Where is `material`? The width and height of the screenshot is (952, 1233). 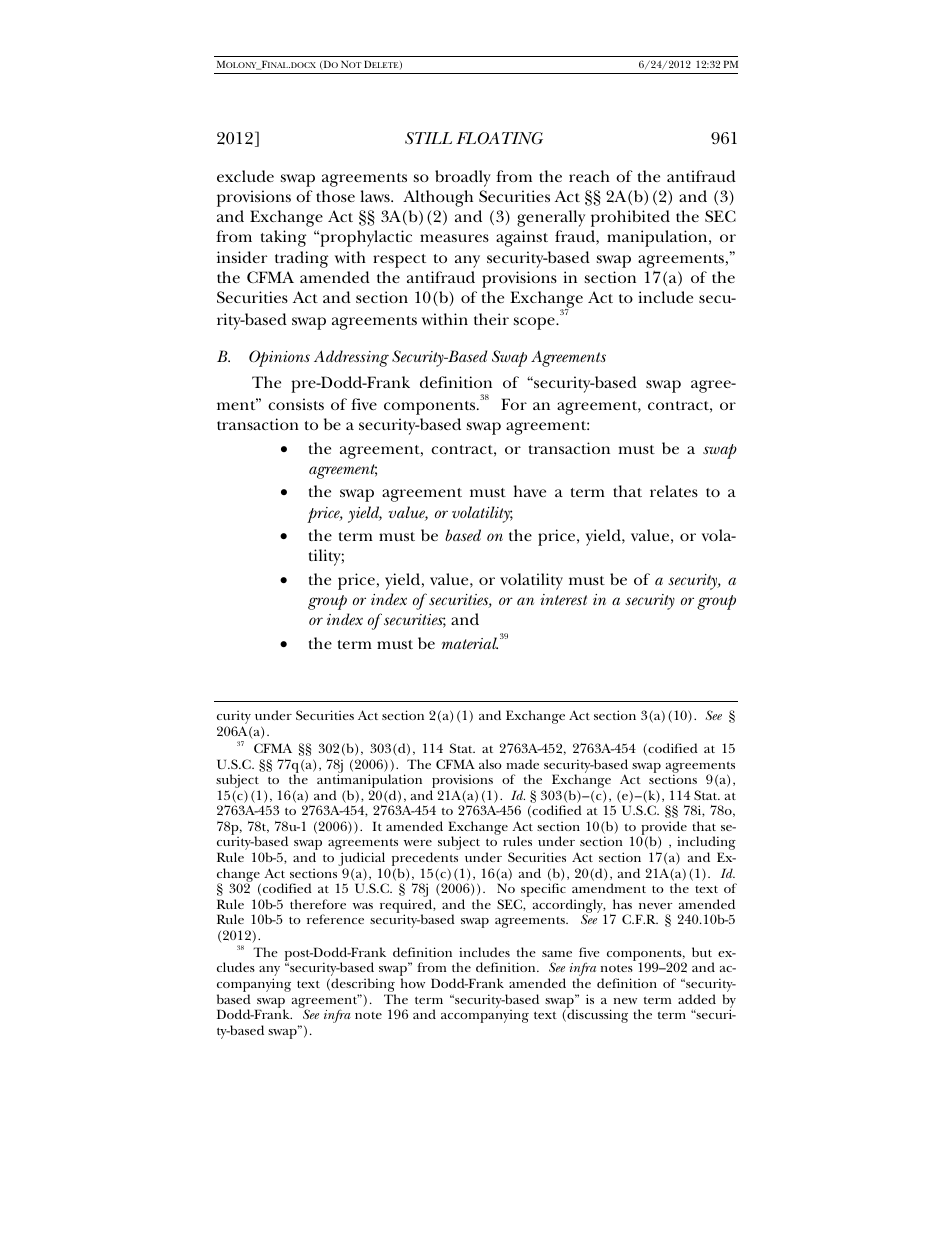 material is located at coordinates (470, 643).
